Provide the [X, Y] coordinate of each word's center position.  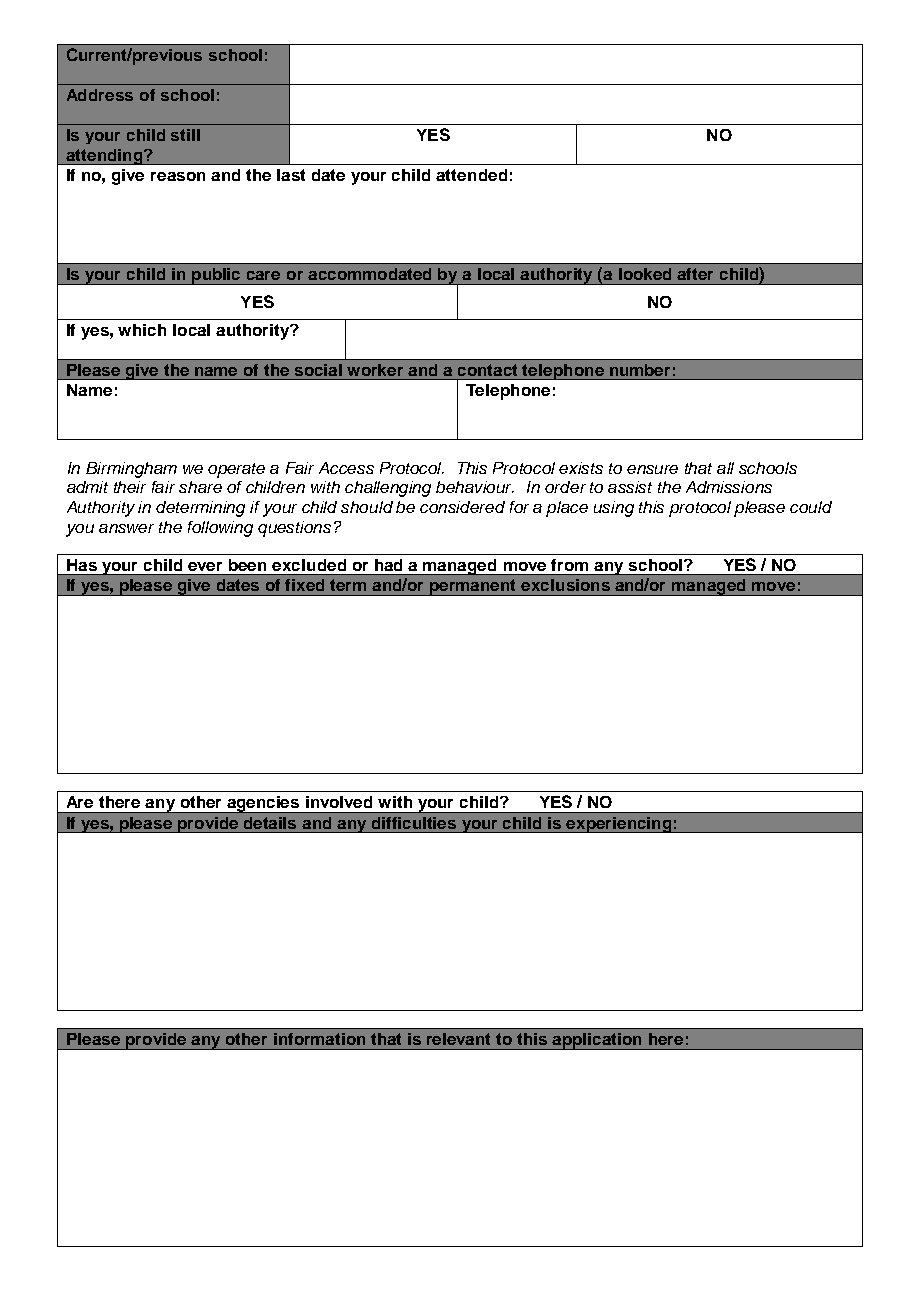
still [185, 135]
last [291, 175]
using [614, 509]
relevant [458, 1039]
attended [471, 175]
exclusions [565, 585]
